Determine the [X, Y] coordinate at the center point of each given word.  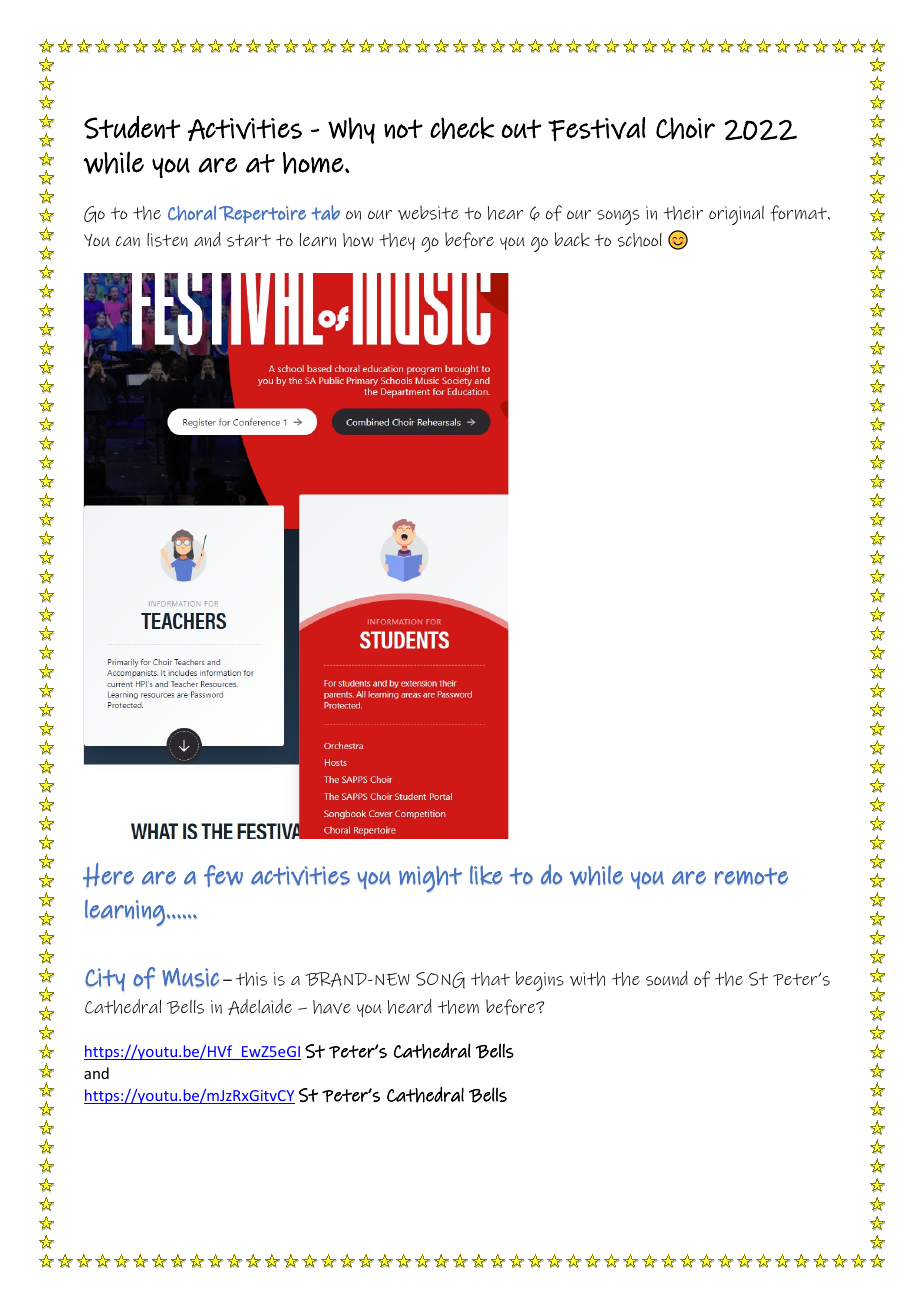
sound [667, 978]
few [223, 876]
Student [132, 127]
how [358, 240]
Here [108, 875]
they [397, 241]
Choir [685, 128]
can [128, 241]
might [430, 879]
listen [167, 240]
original [736, 215]
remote [751, 876]
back [572, 239]
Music [190, 977]
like [486, 875]
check [462, 128]
